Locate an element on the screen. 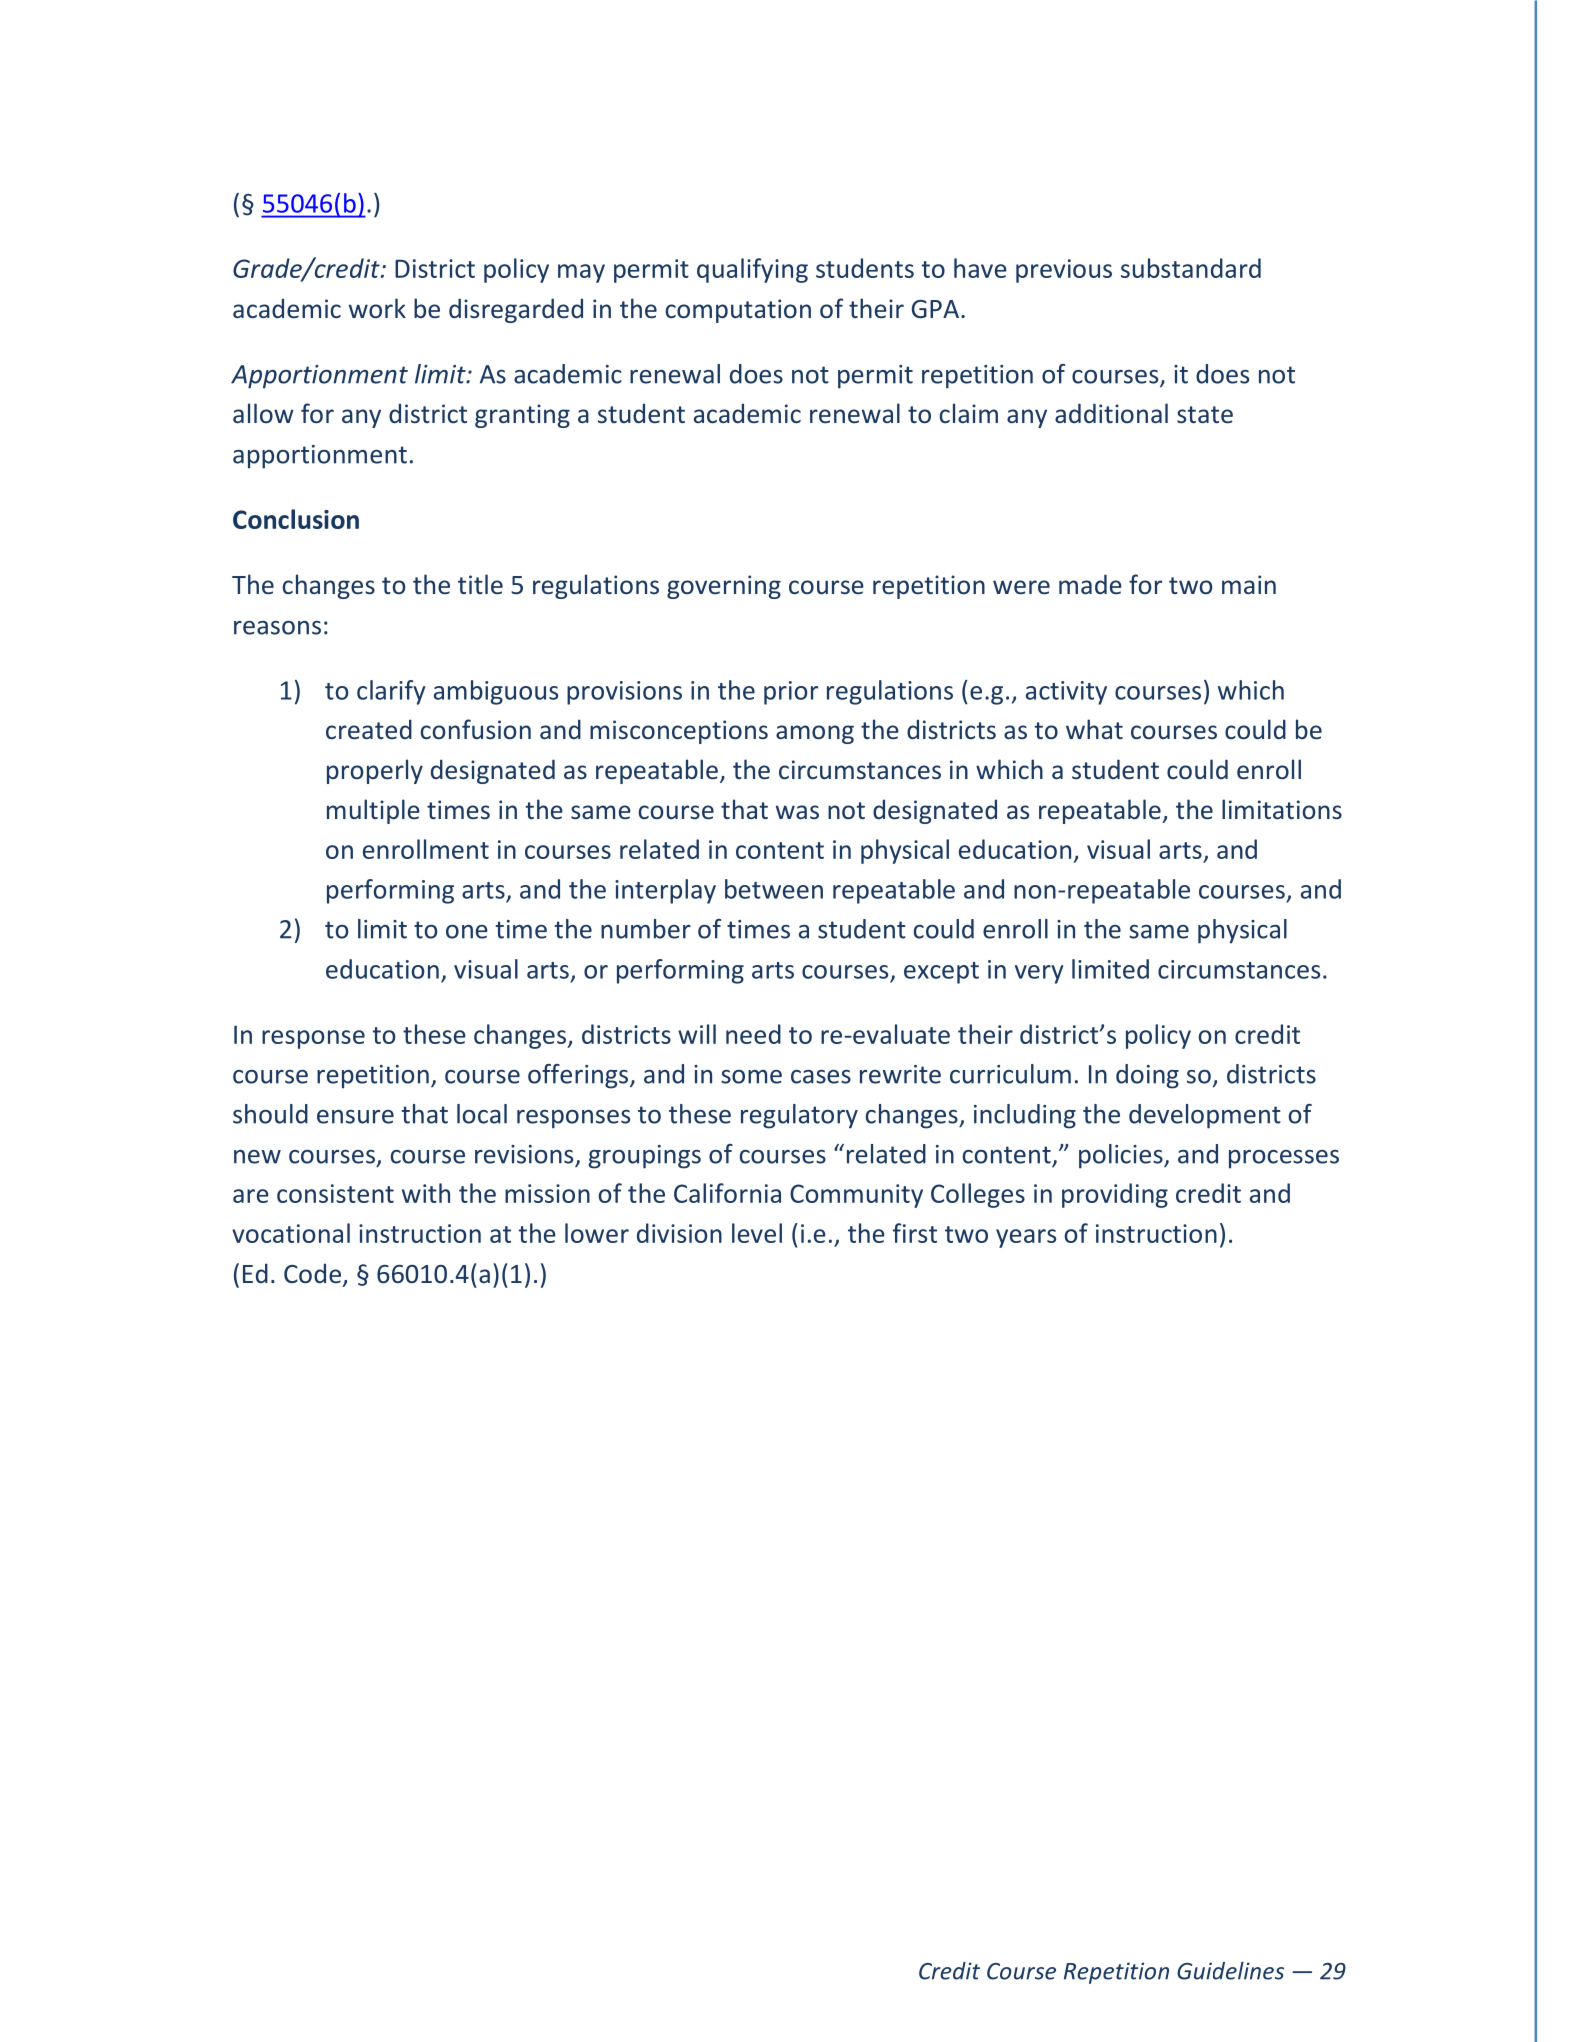 The image size is (1578, 2042). Code is located at coordinates (312, 1273).
